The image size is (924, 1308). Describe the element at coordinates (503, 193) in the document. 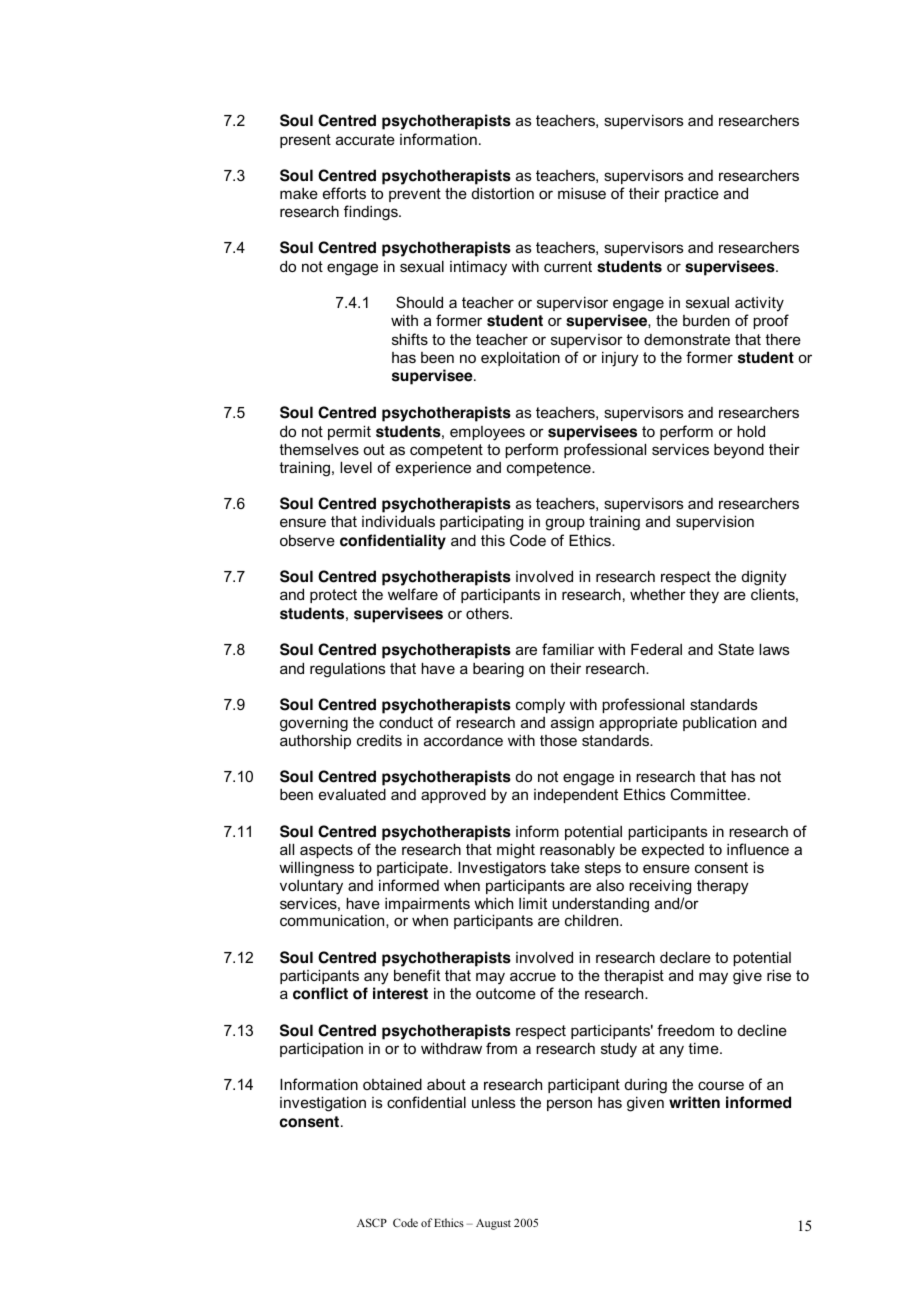

I see `distortion` at that location.
